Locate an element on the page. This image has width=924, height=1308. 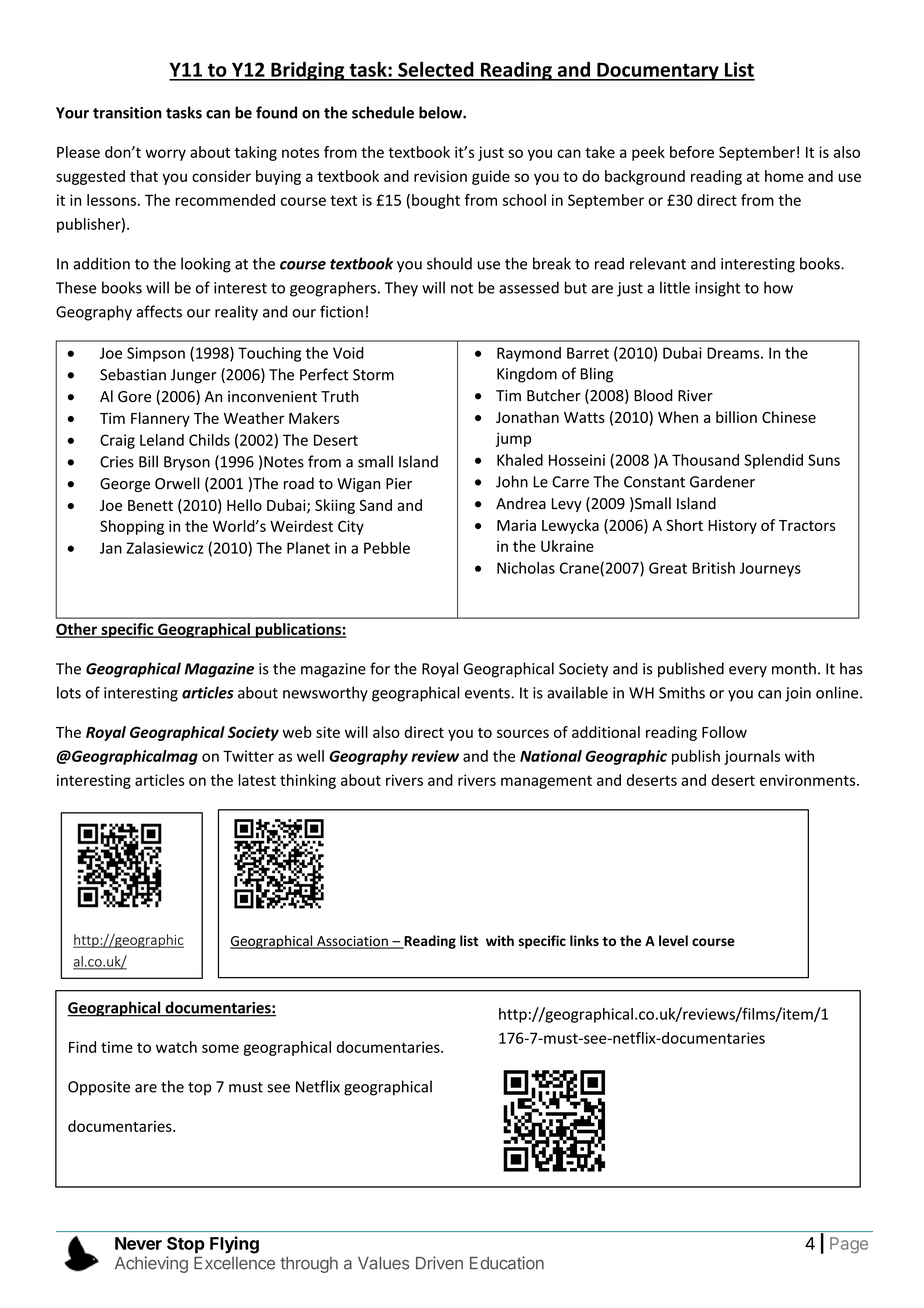
Gore is located at coordinates (134, 397).
